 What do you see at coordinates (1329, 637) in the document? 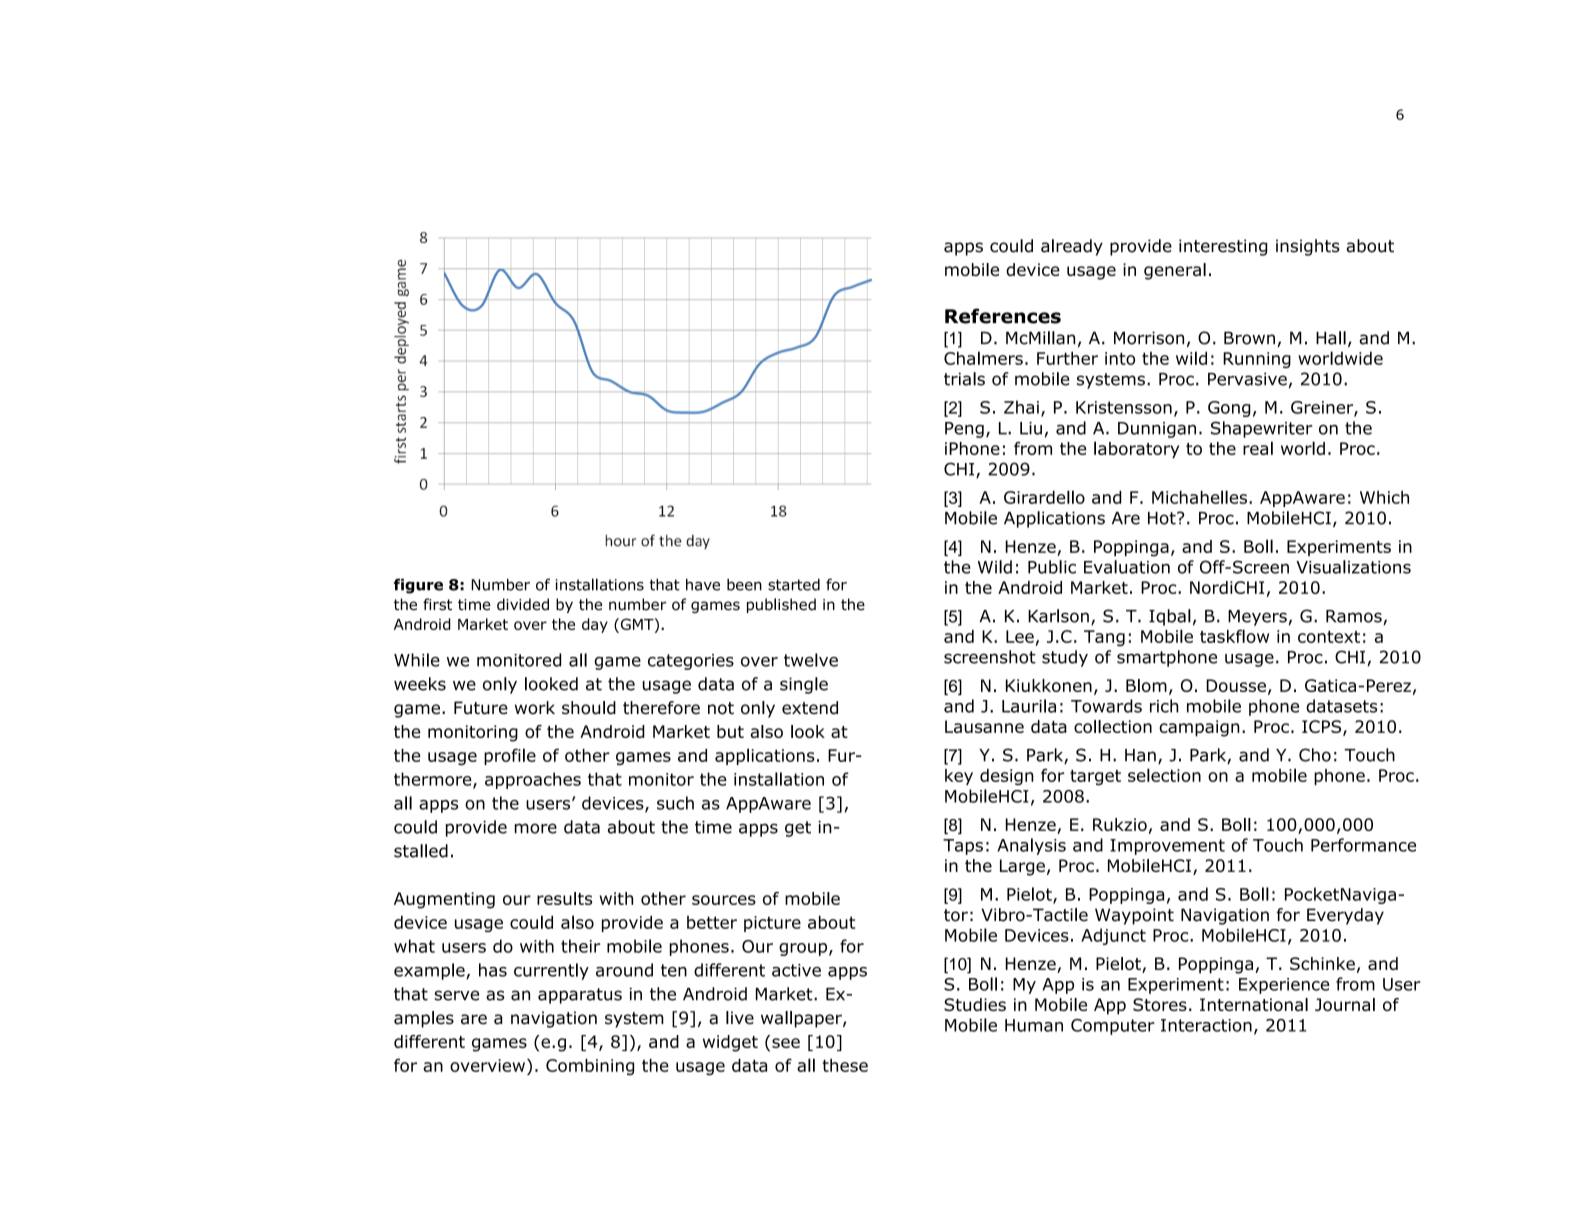
I see `context` at bounding box center [1329, 637].
